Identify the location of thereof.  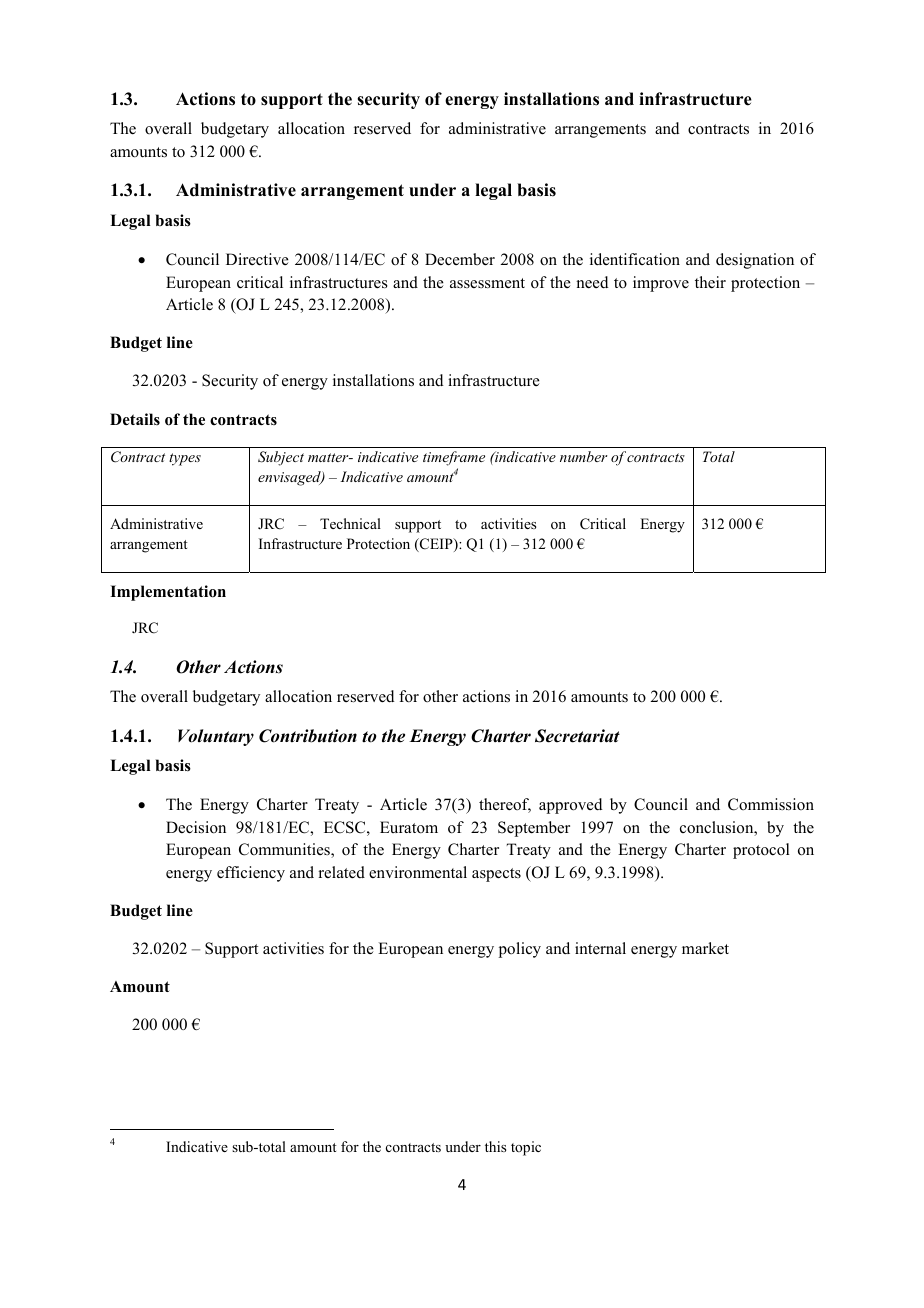
(505, 805).
